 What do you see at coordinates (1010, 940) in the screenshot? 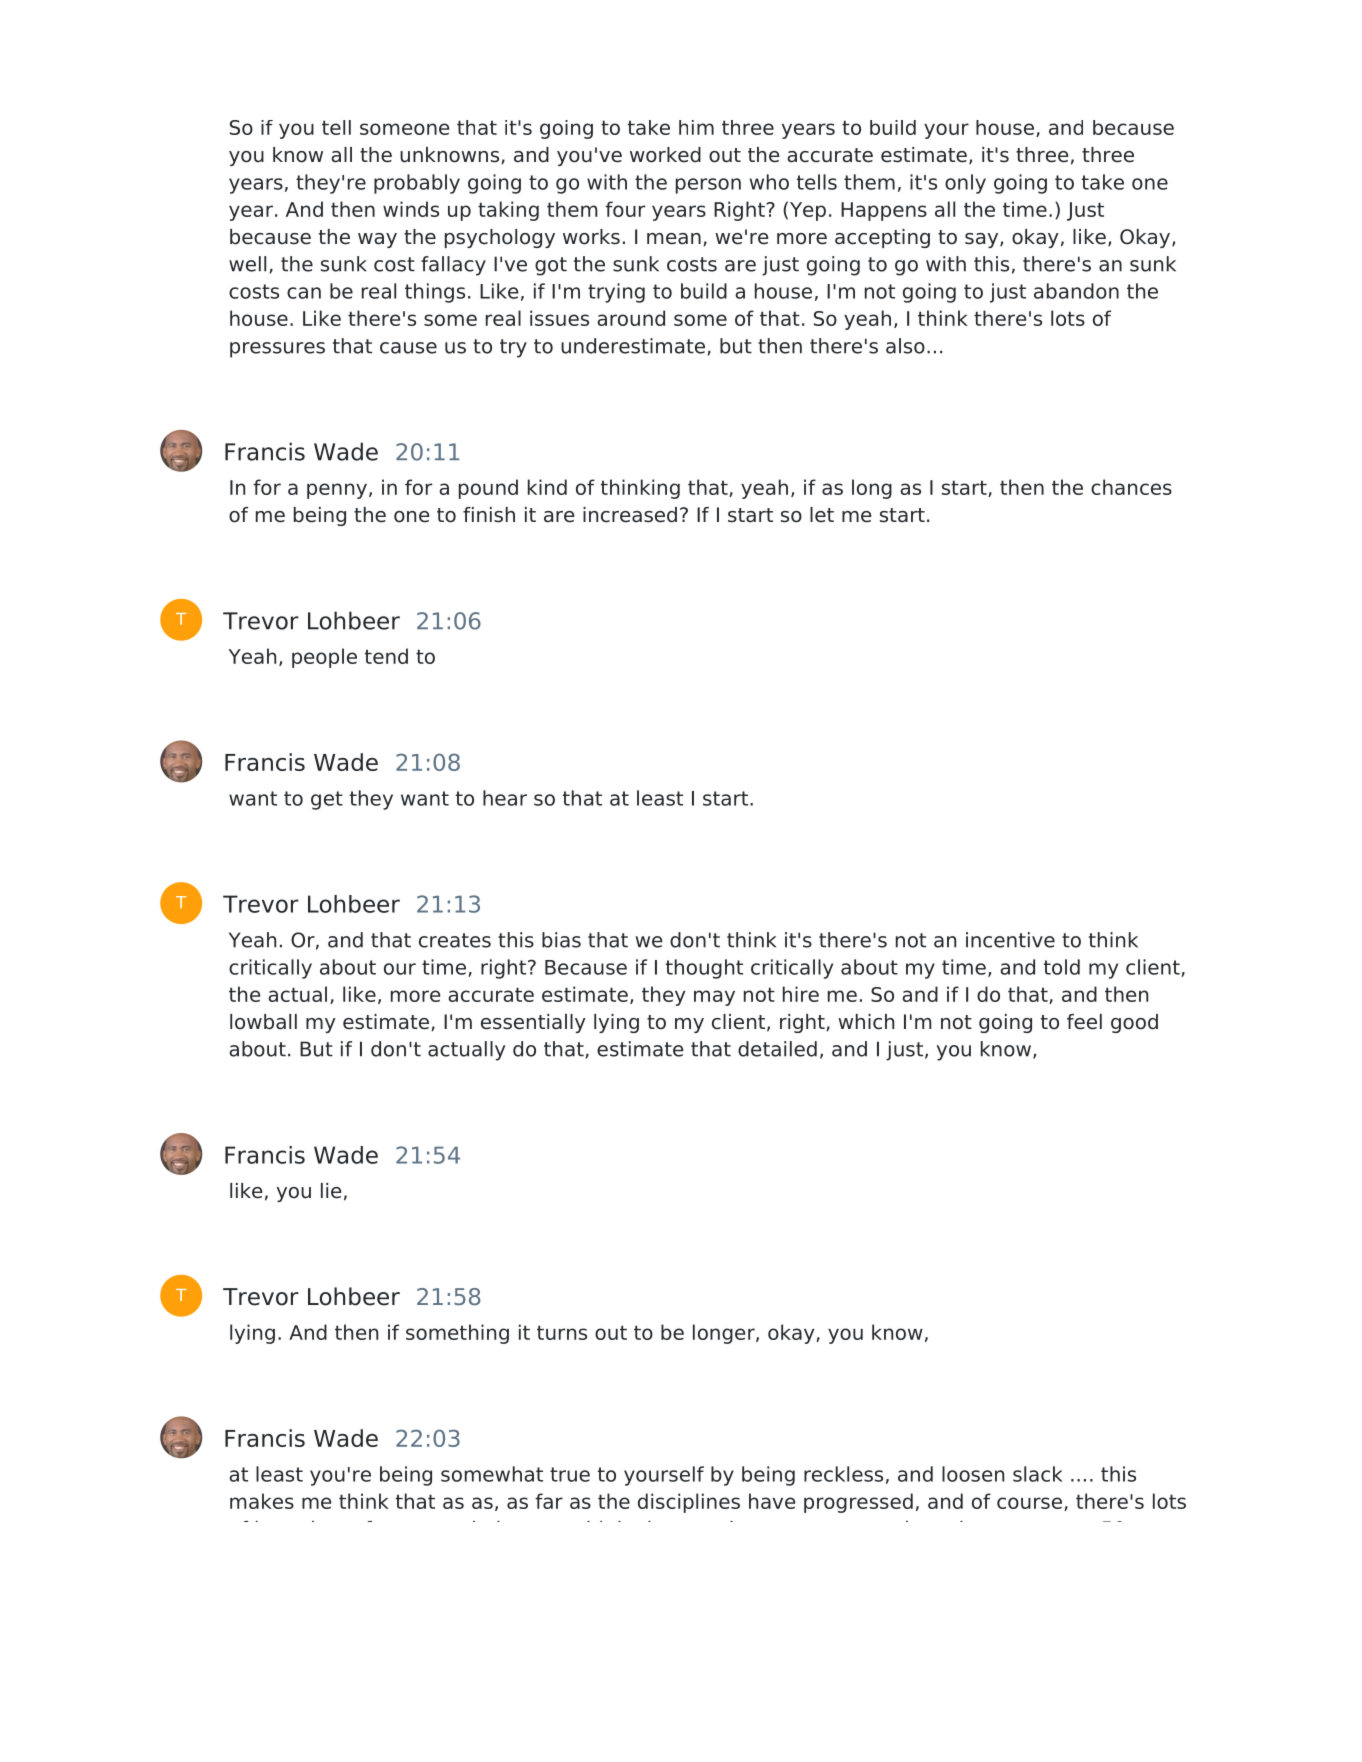
I see `incentive` at bounding box center [1010, 940].
